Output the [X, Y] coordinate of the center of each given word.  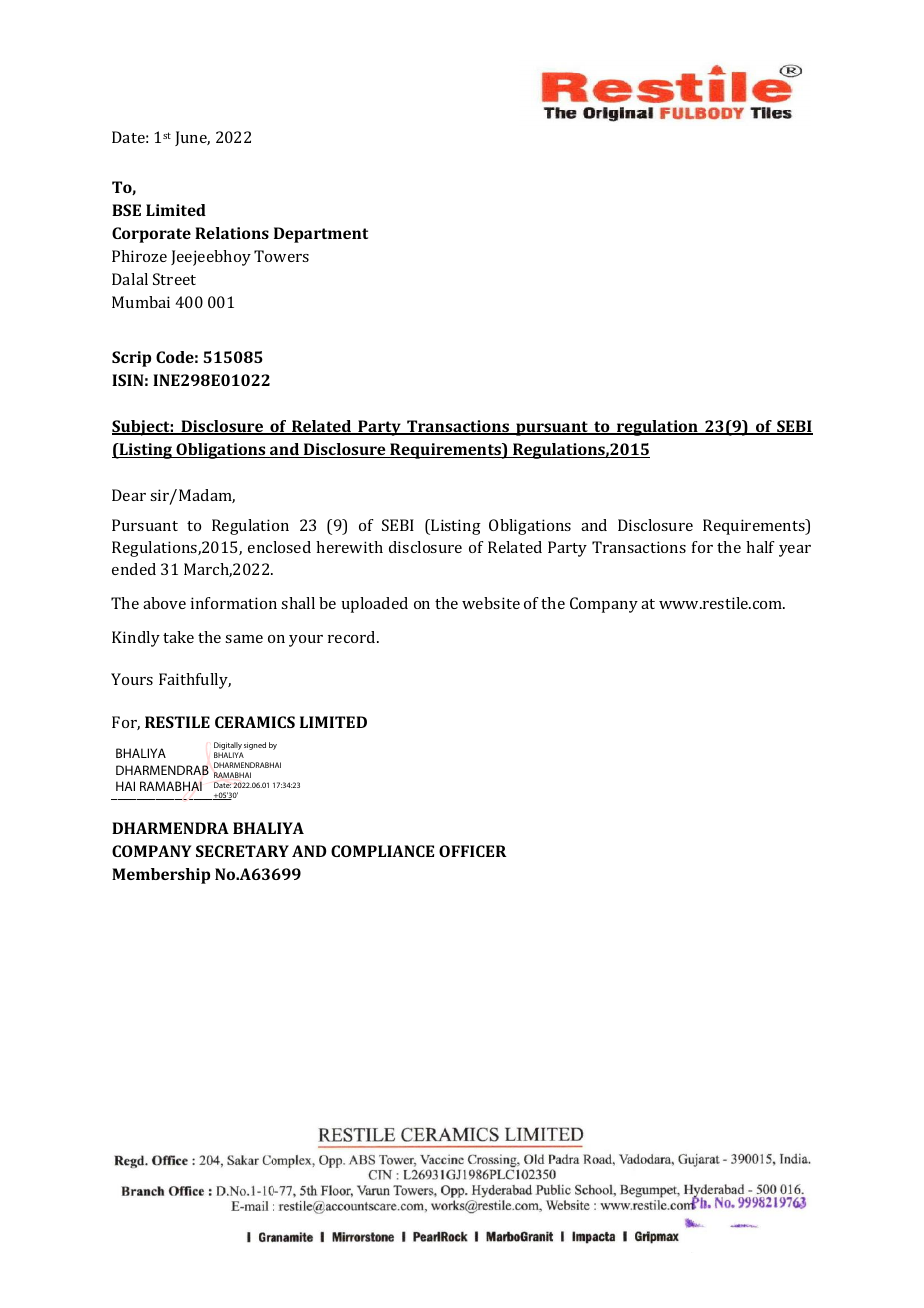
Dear [129, 495]
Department [321, 235]
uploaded [375, 605]
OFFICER [473, 851]
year [795, 551]
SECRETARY [242, 851]
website [491, 603]
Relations [232, 233]
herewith [349, 547]
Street [174, 279]
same [244, 639]
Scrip [131, 359]
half [760, 547]
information [234, 603]
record [353, 637]
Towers [281, 256]
